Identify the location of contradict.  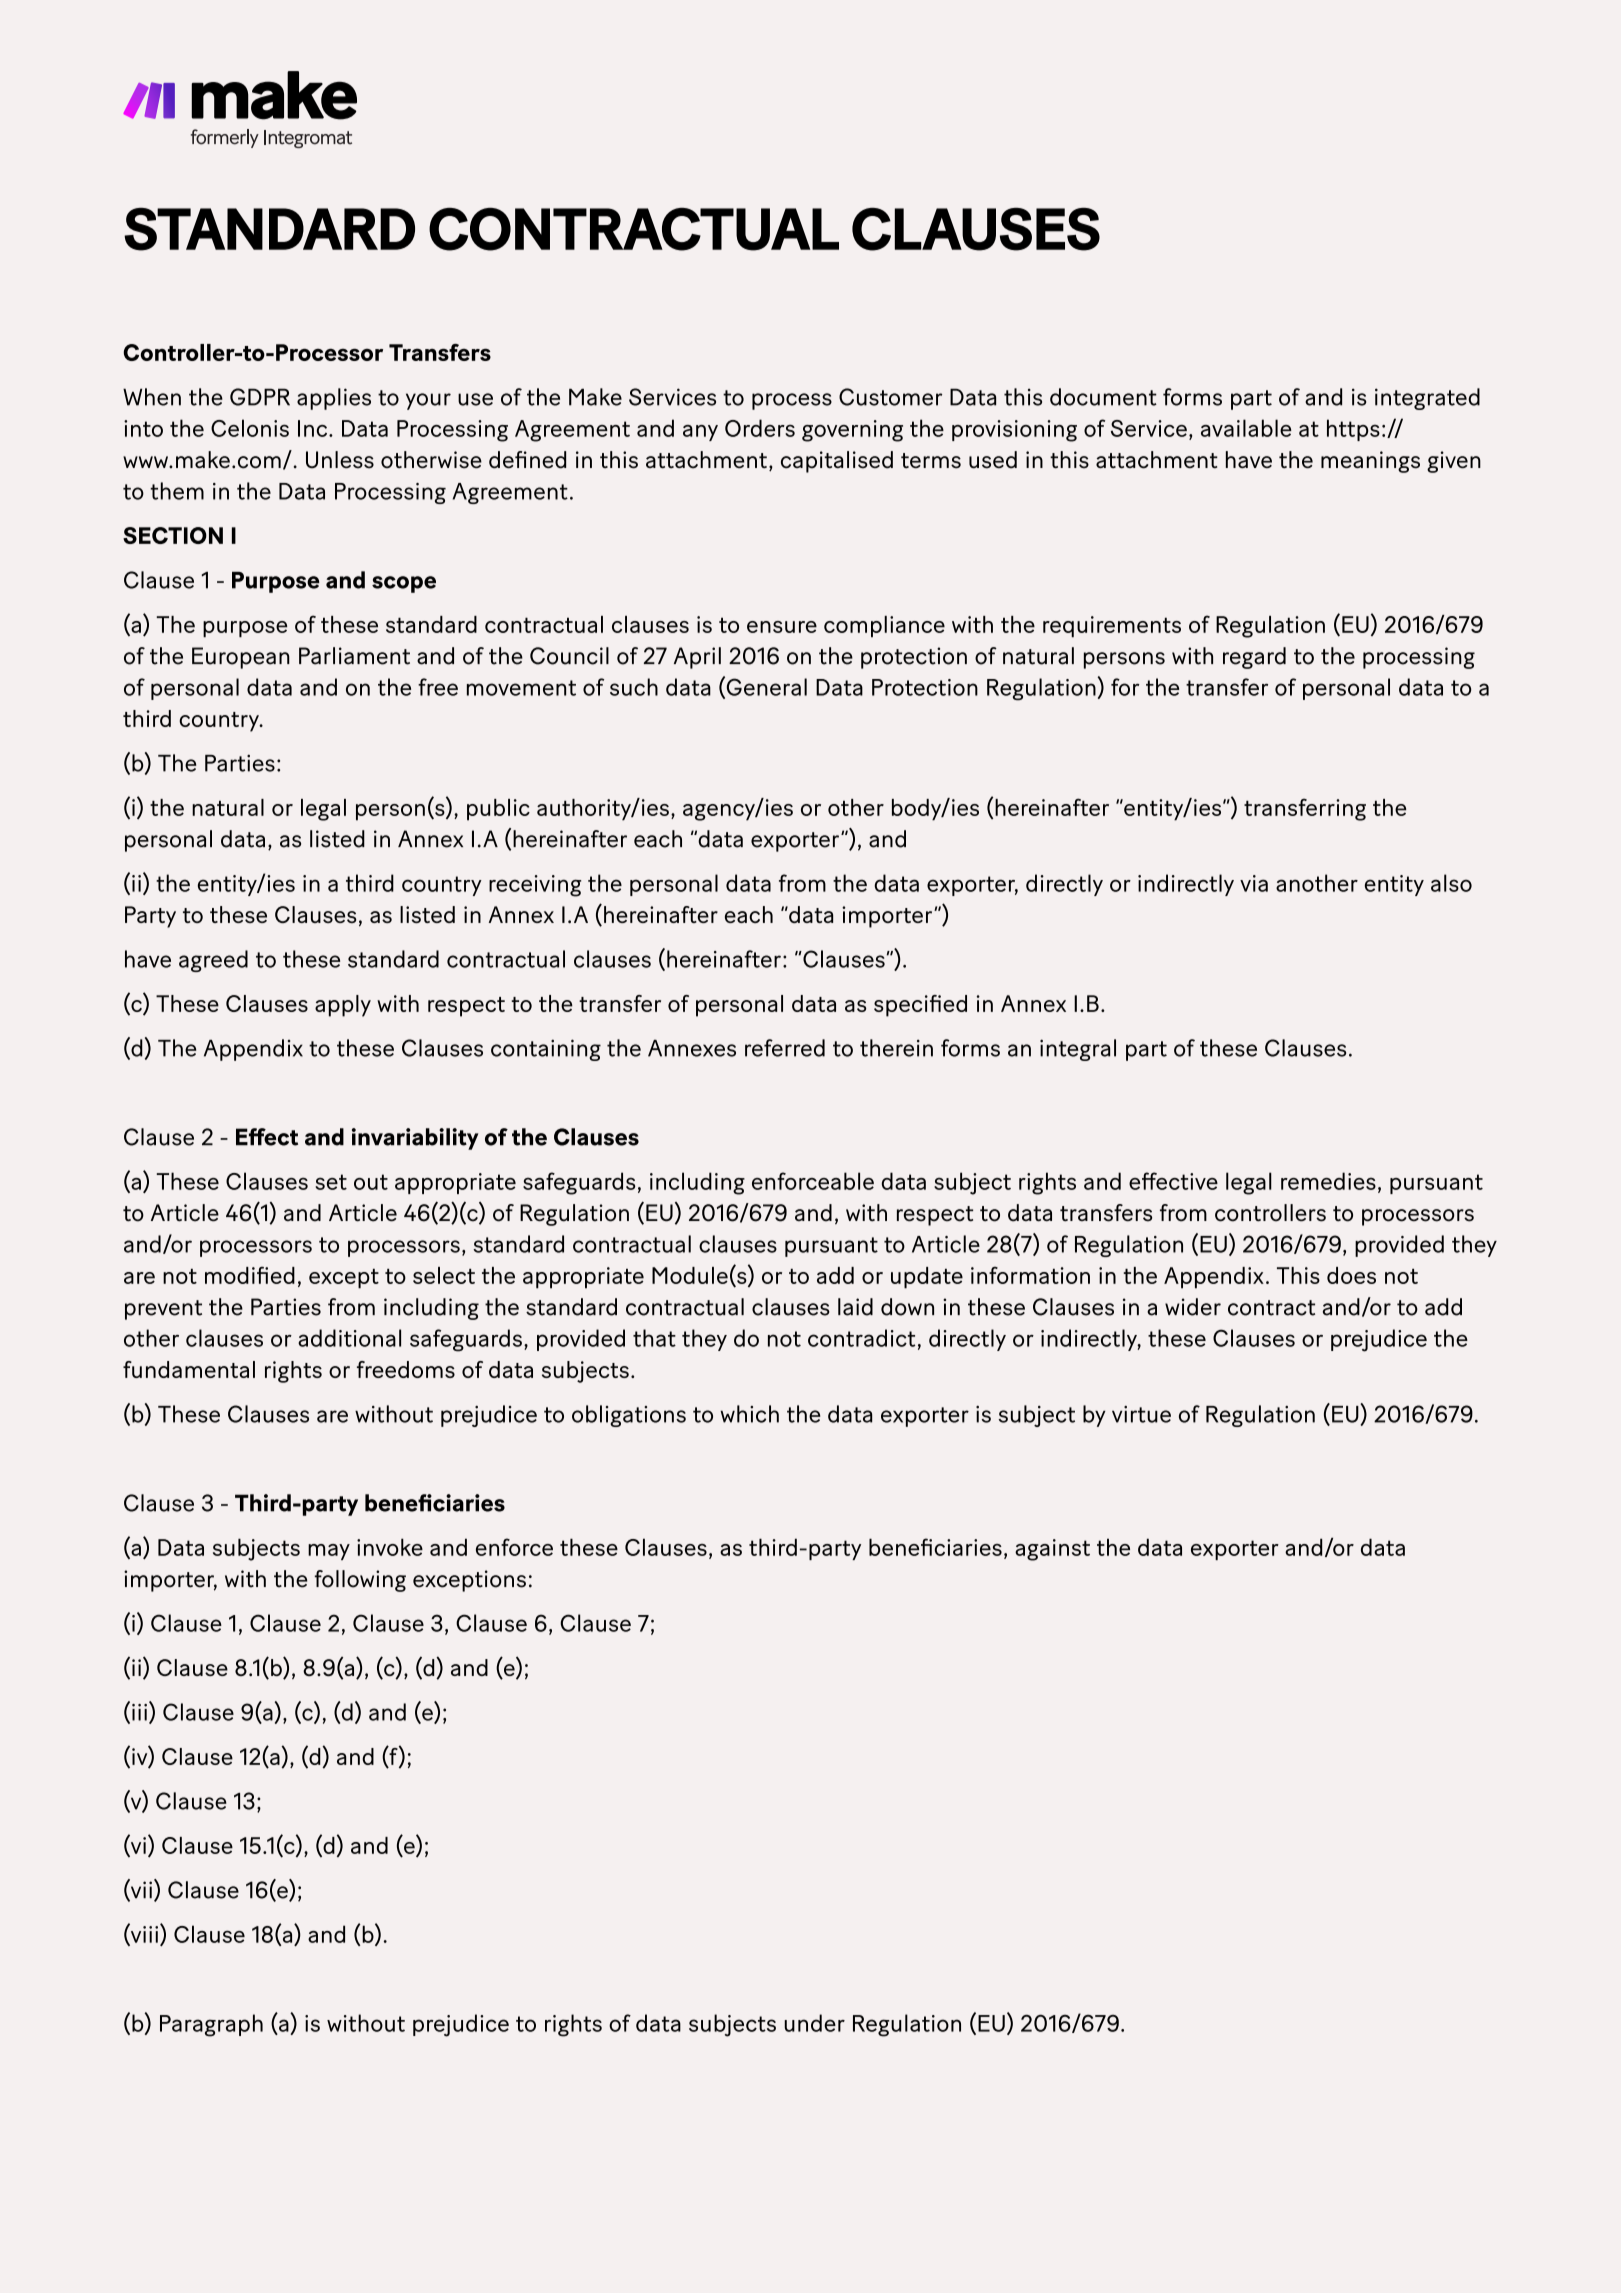
(861, 1338).
